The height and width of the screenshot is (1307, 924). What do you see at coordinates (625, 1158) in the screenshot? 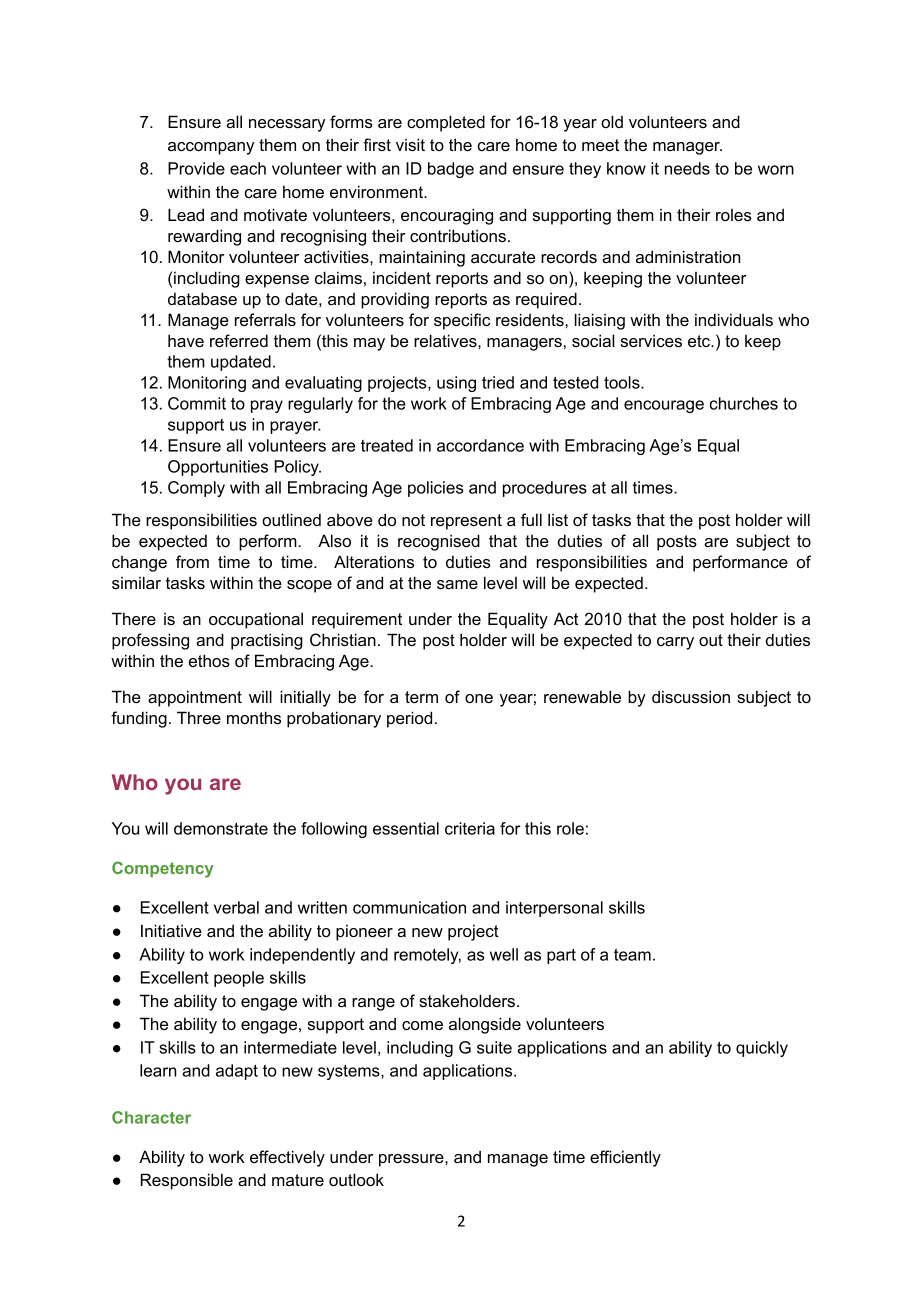
I see `efficiently` at bounding box center [625, 1158].
